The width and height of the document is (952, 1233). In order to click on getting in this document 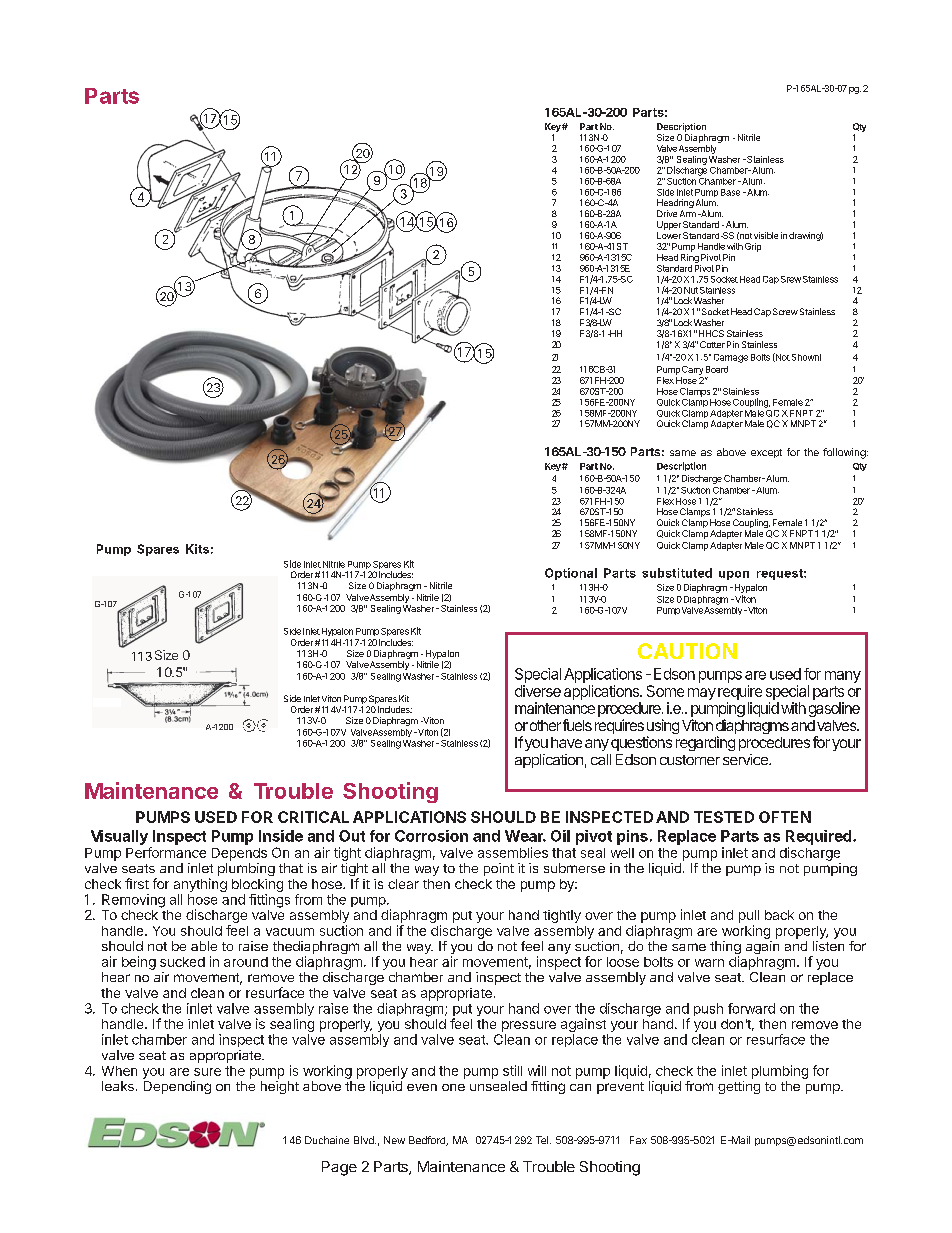, I will do `click(739, 1087)`.
